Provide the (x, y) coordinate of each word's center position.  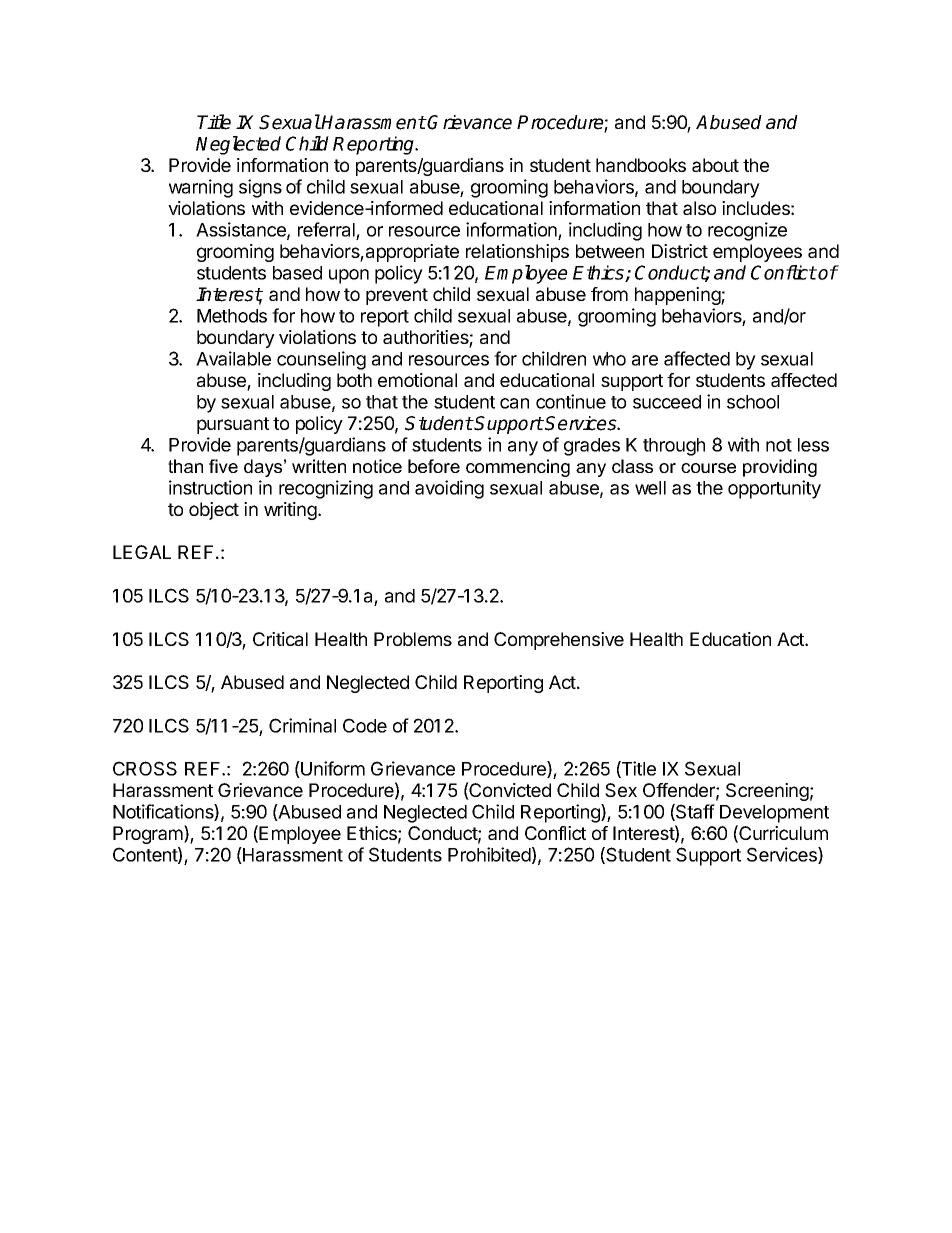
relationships (517, 253)
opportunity (774, 489)
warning (201, 188)
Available (233, 358)
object (214, 511)
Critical (280, 639)
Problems (413, 639)
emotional (417, 380)
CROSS (145, 768)
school (753, 402)
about (715, 165)
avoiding (449, 489)
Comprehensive (559, 641)
